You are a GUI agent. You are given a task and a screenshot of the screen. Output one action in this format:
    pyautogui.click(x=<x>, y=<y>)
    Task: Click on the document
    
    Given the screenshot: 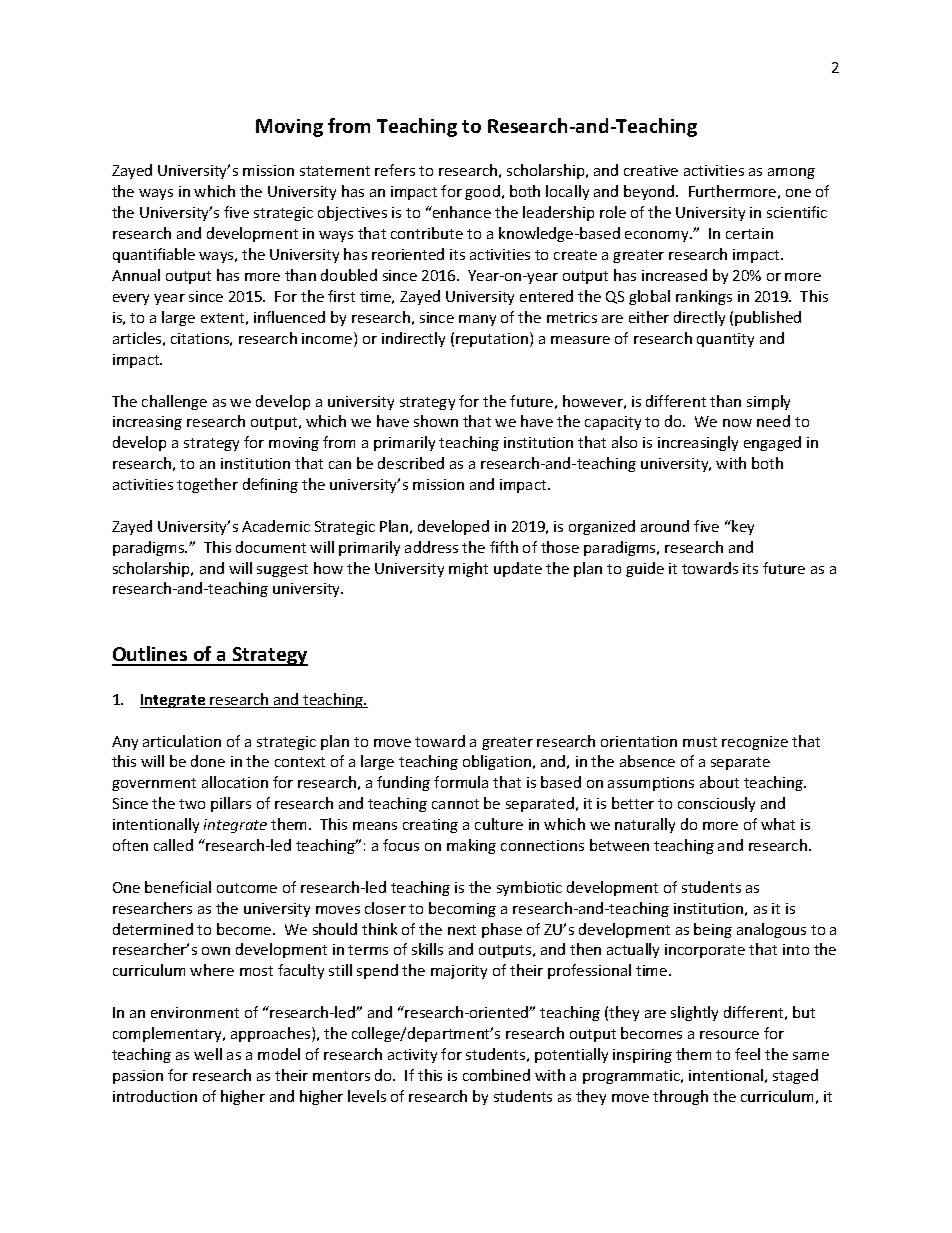 What is the action you would take?
    pyautogui.click(x=271, y=547)
